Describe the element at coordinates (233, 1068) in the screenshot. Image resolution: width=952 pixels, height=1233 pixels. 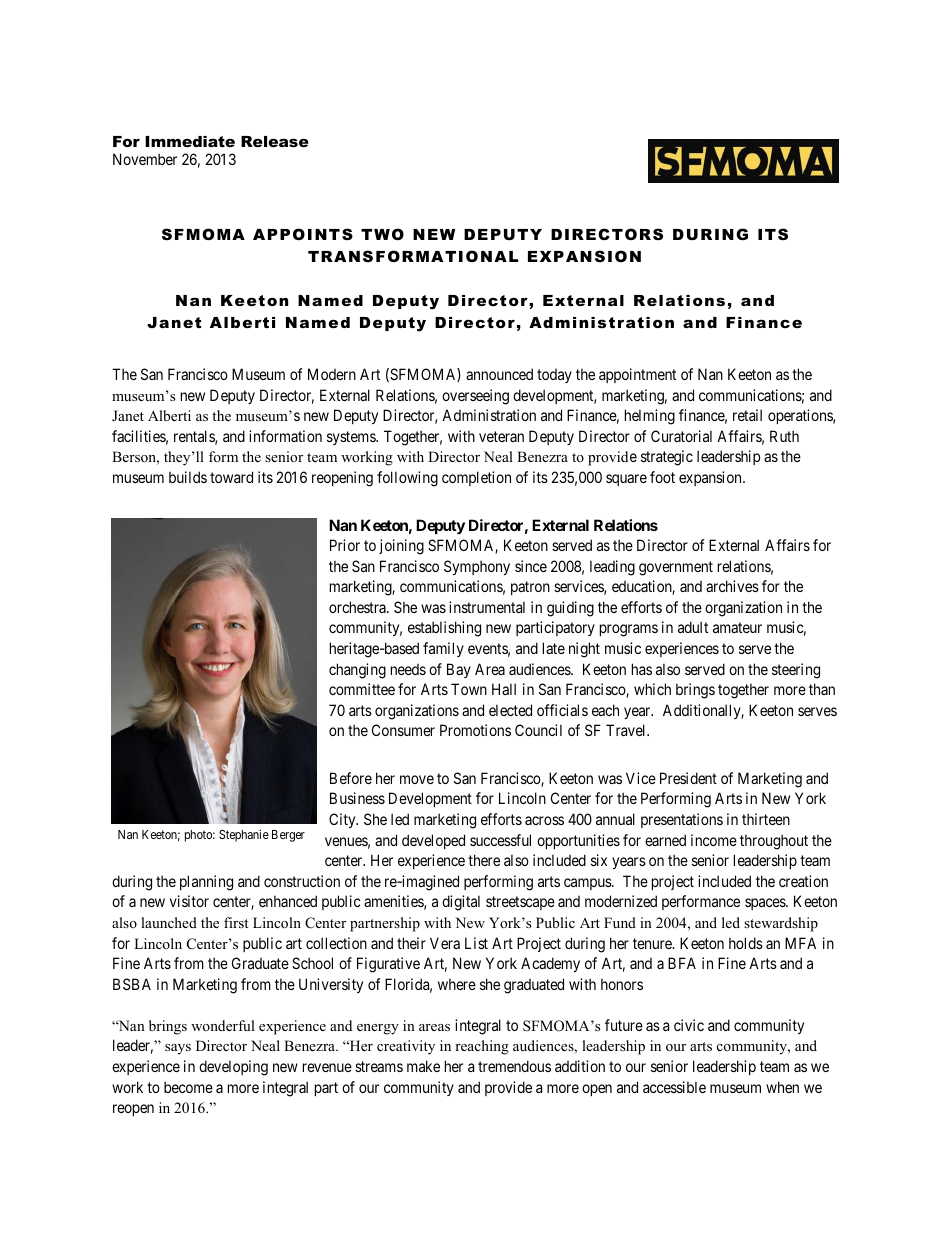
I see `developing` at that location.
